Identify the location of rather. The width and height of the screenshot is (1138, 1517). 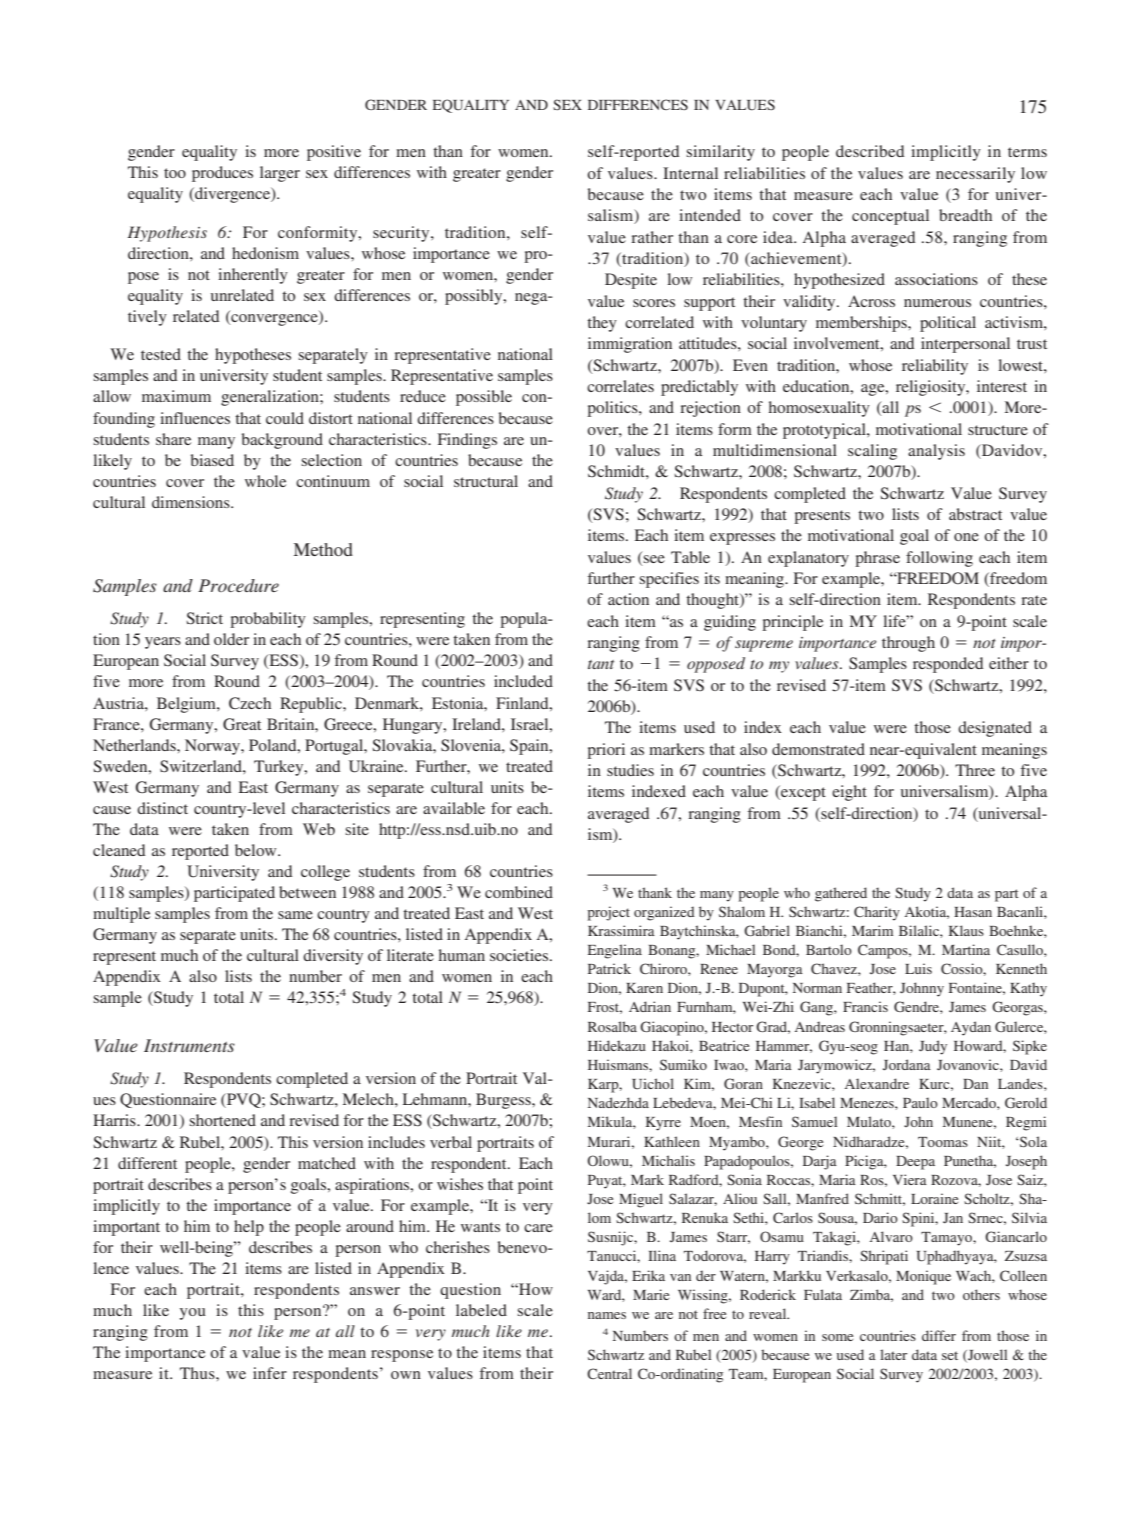
(652, 237).
